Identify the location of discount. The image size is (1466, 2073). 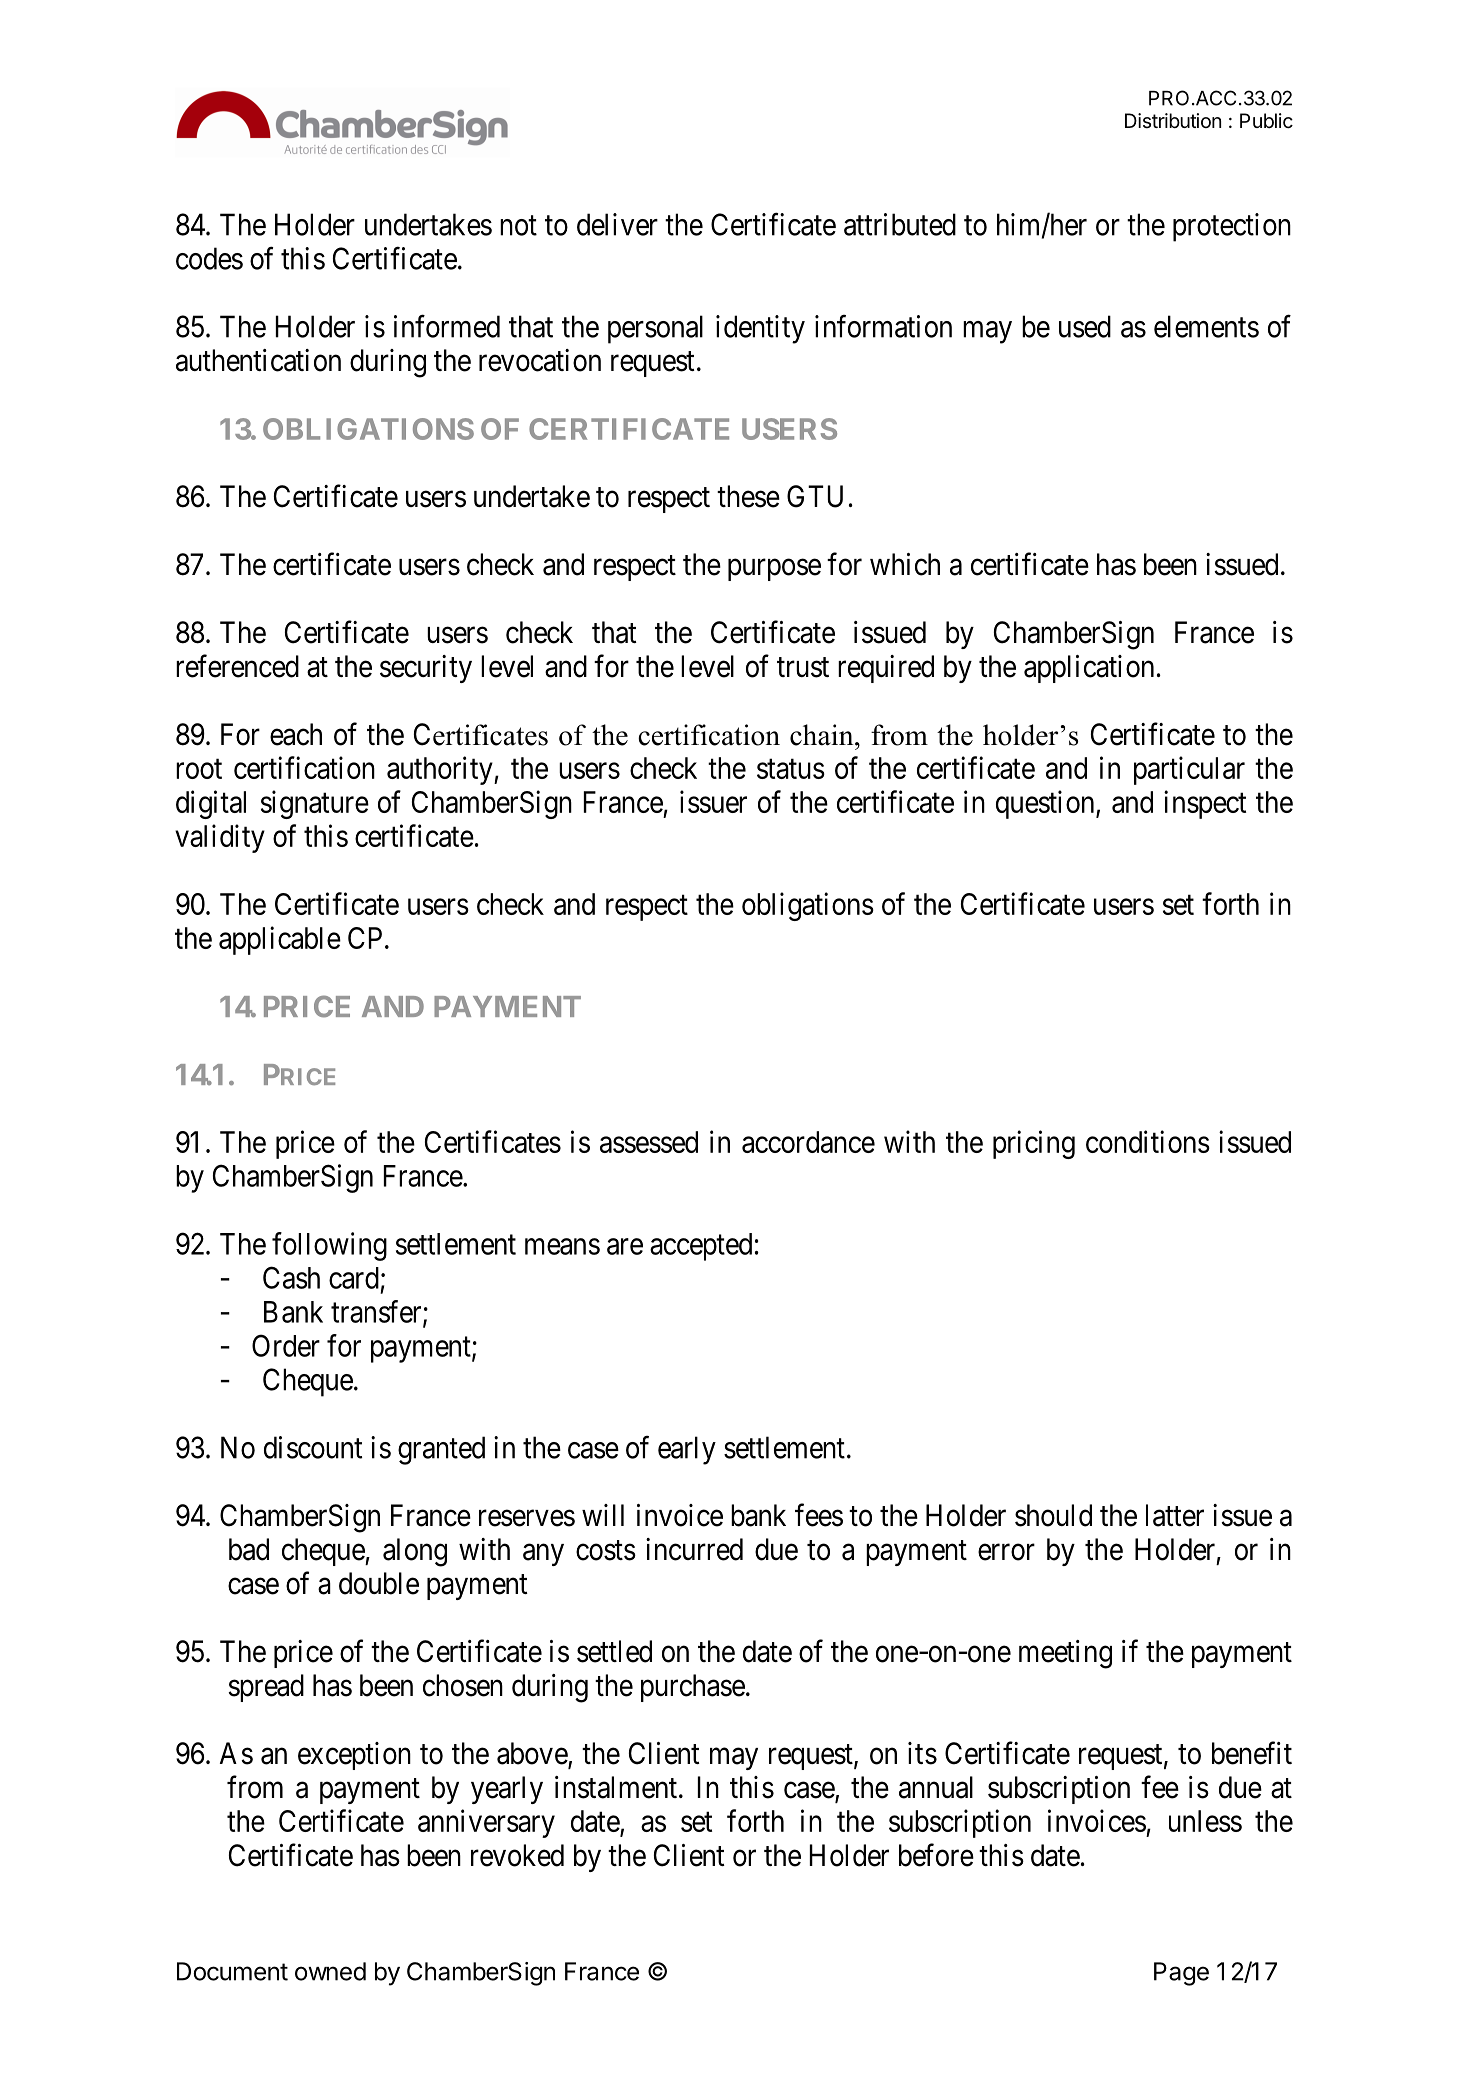
(313, 1447).
